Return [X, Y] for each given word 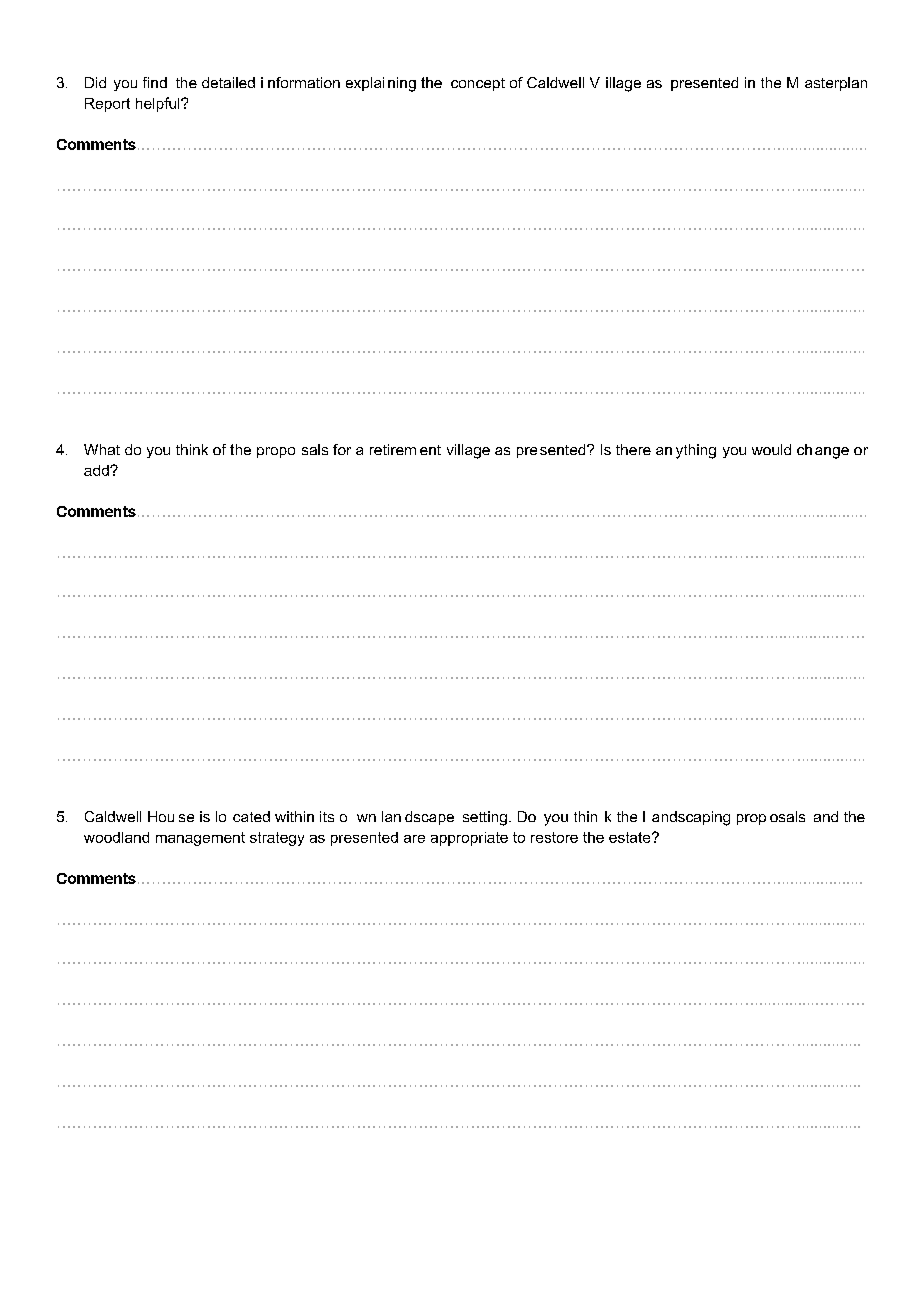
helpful [159, 104]
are [414, 839]
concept [478, 84]
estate [631, 837]
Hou [161, 816]
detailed [228, 82]
